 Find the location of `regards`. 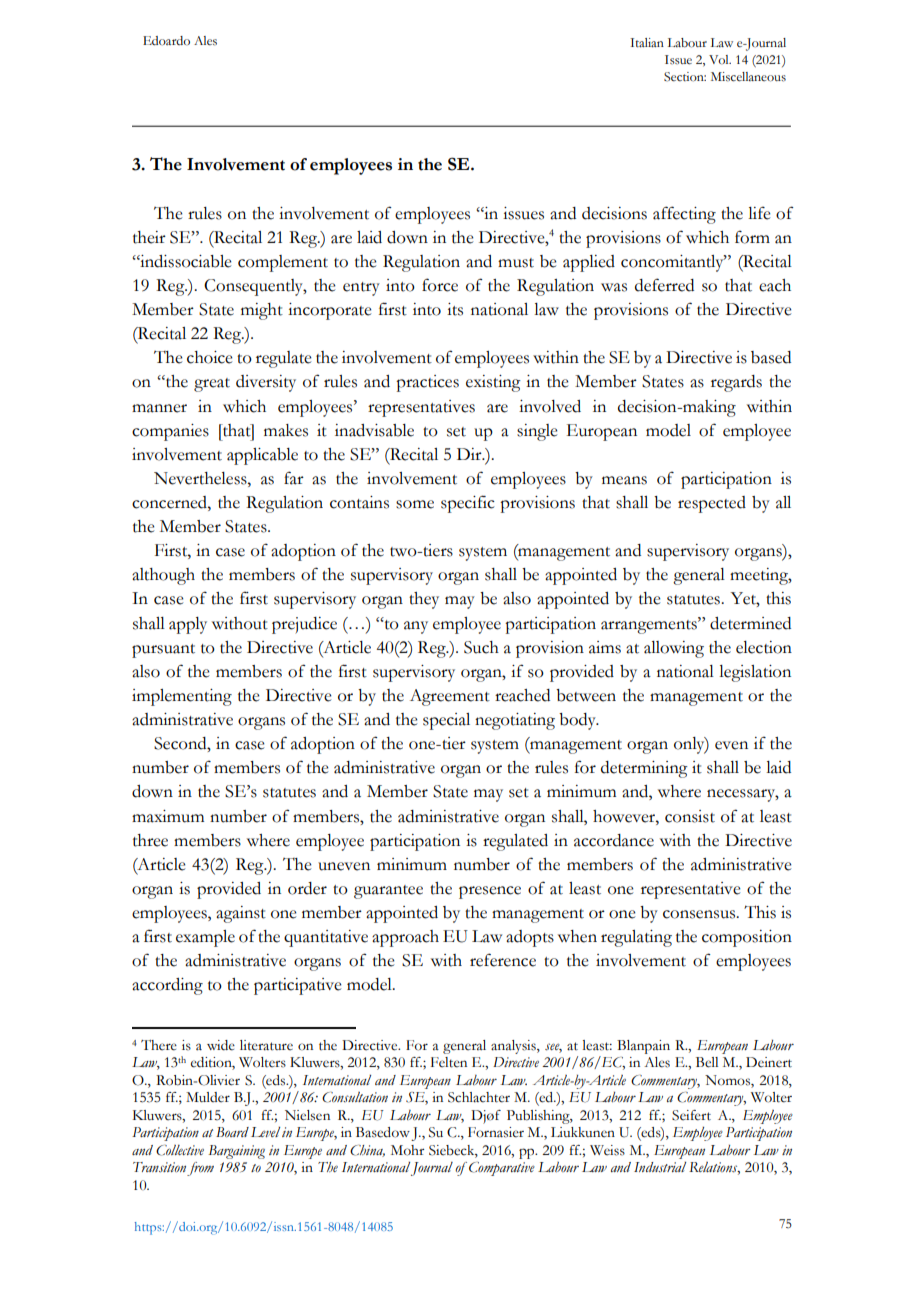

regards is located at coordinates (736, 383).
